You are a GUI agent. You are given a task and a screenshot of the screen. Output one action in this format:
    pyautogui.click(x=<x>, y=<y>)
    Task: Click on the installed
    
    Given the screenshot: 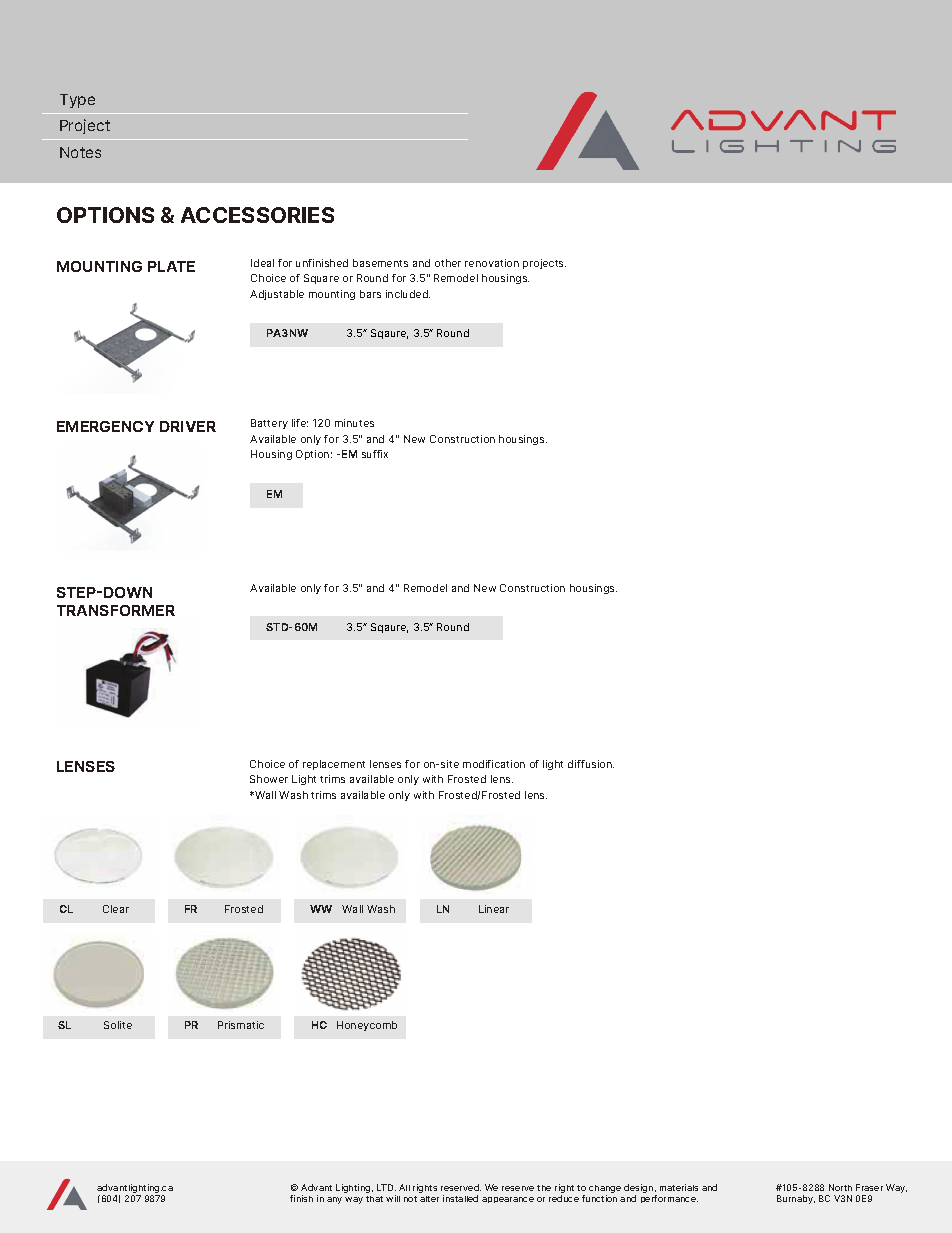 What is the action you would take?
    pyautogui.click(x=460, y=1198)
